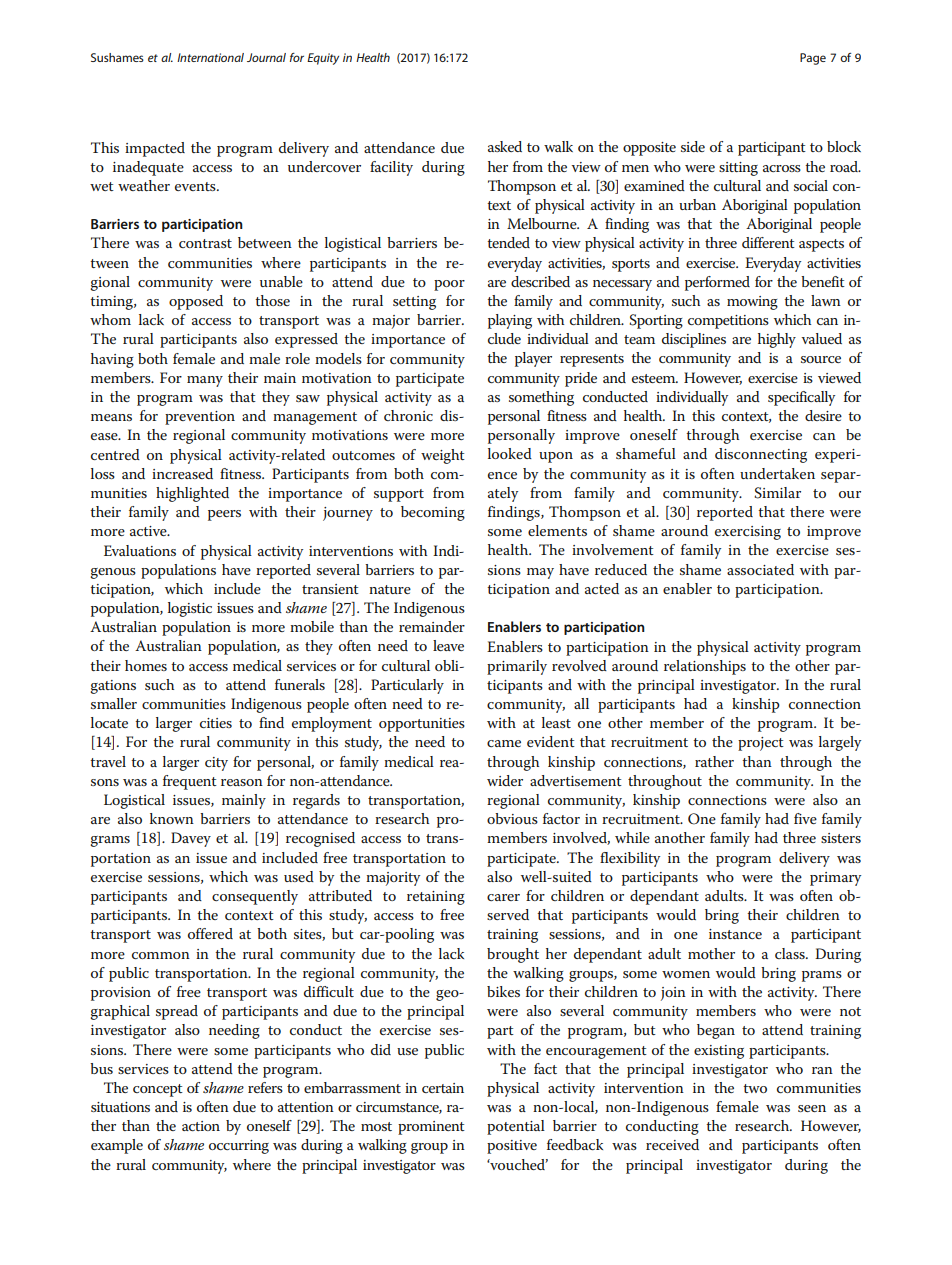 This screenshot has width=952, height=1265. I want to click on prominent, so click(431, 1128).
